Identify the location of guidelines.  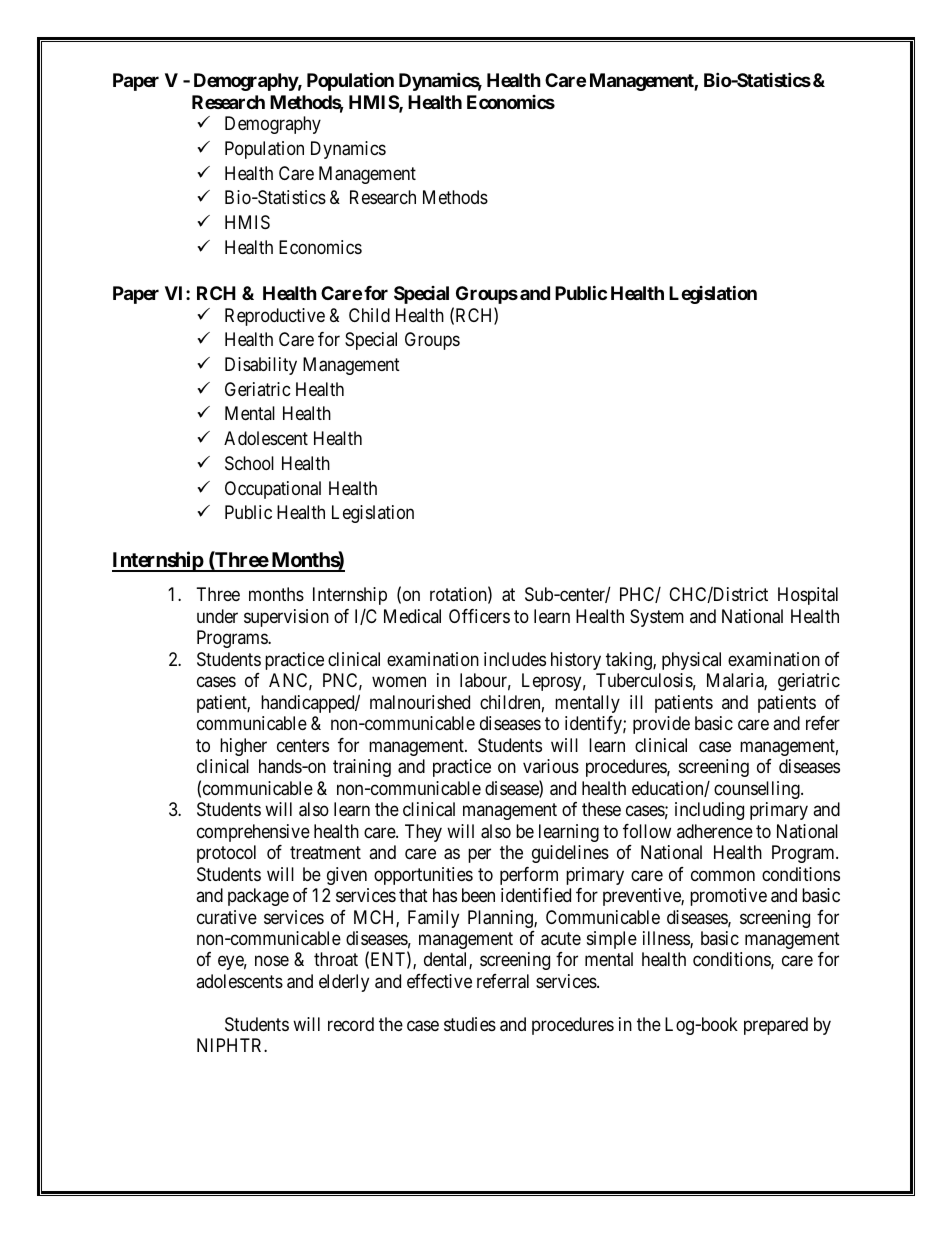
(570, 854).
